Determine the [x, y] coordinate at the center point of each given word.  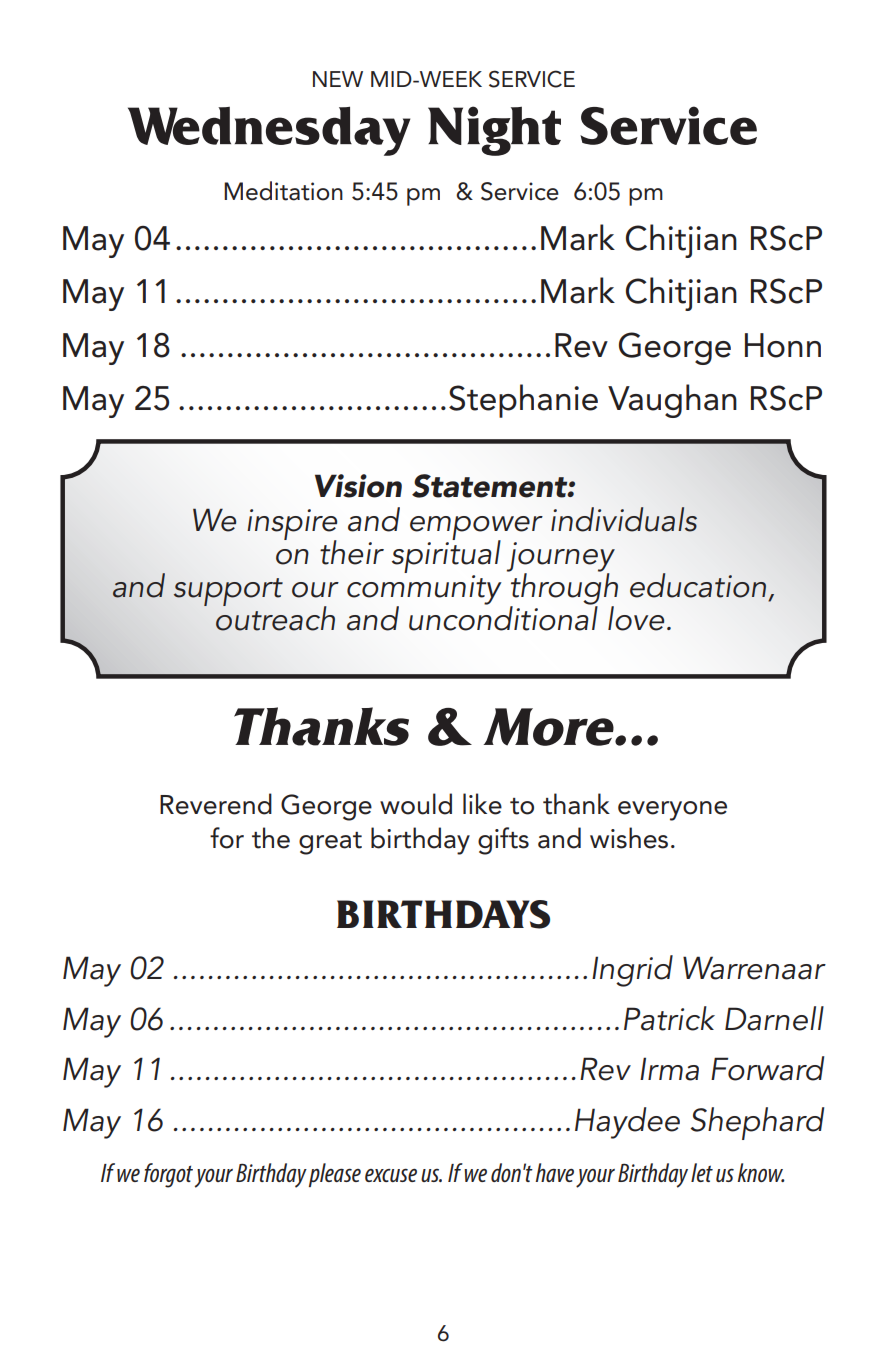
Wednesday [269, 131]
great [330, 843]
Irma [669, 1069]
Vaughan [672, 401]
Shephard [757, 1123]
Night [494, 131]
